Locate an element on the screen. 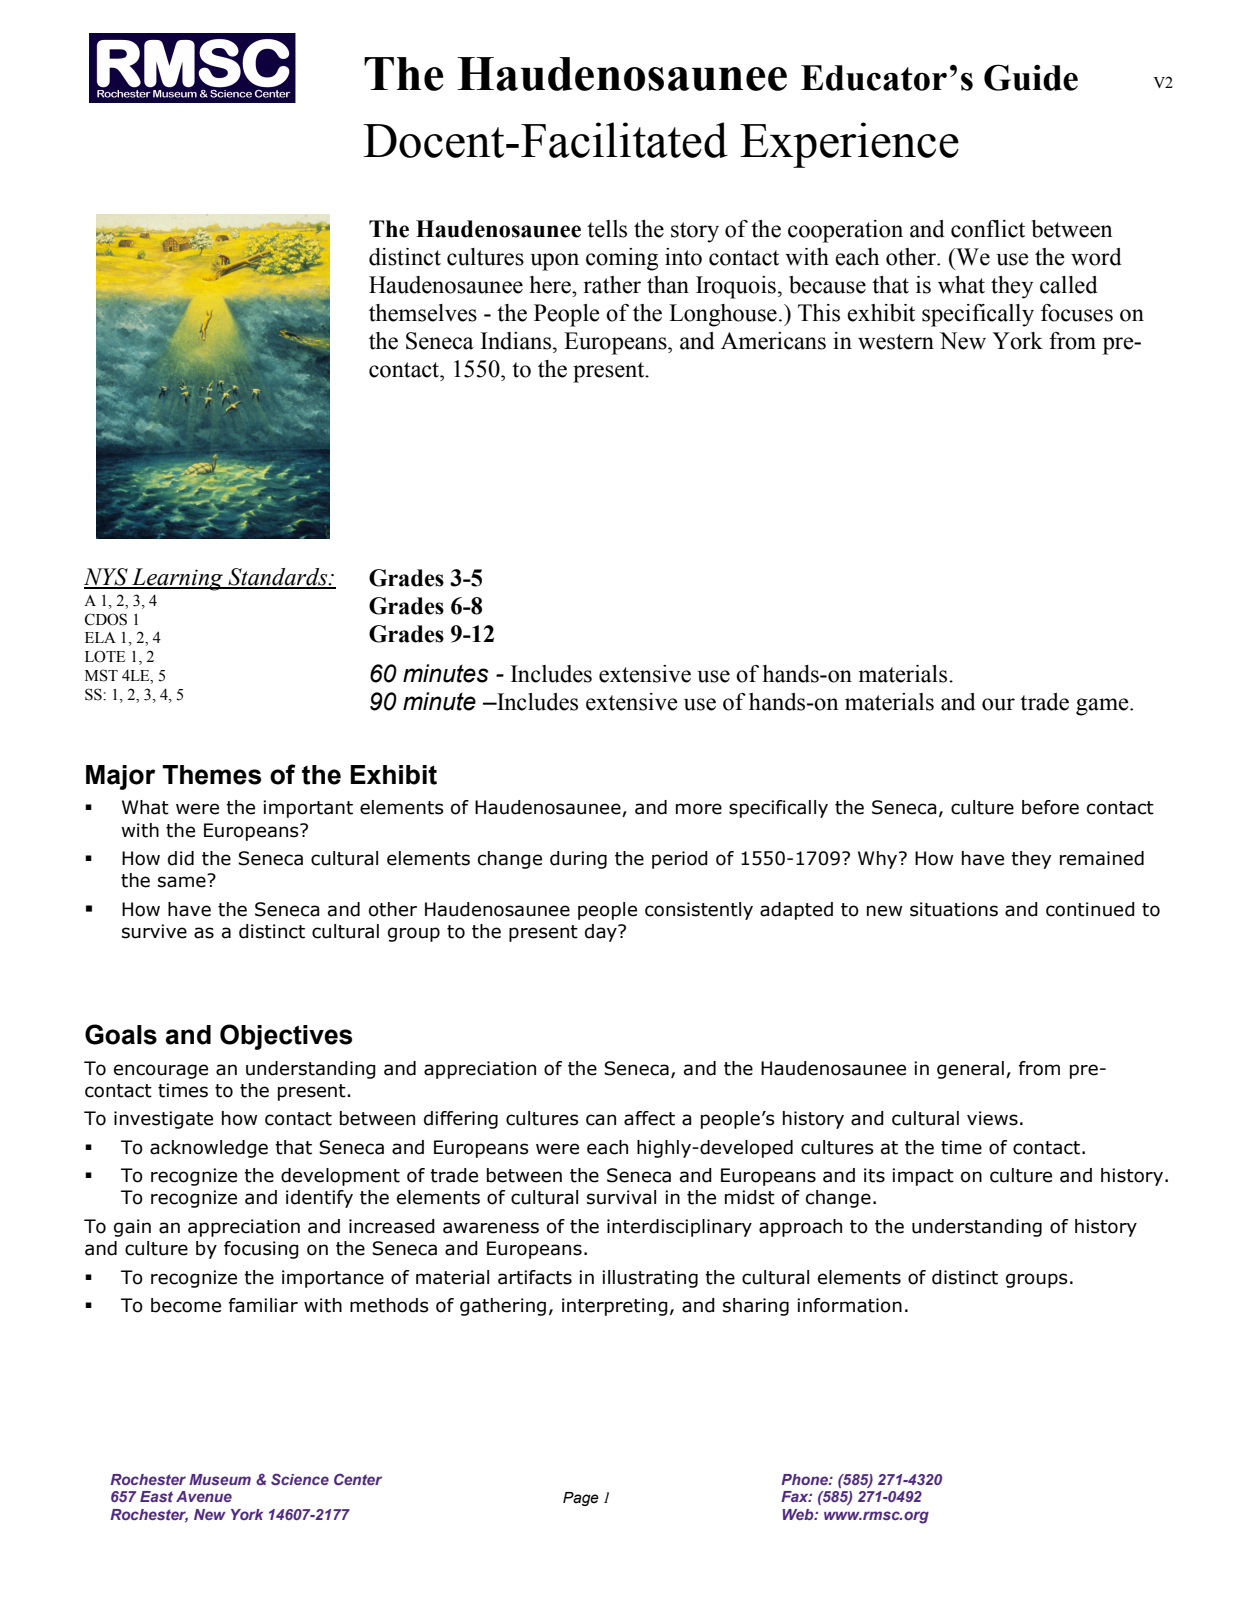 The image size is (1247, 1614). Page is located at coordinates (581, 1499).
